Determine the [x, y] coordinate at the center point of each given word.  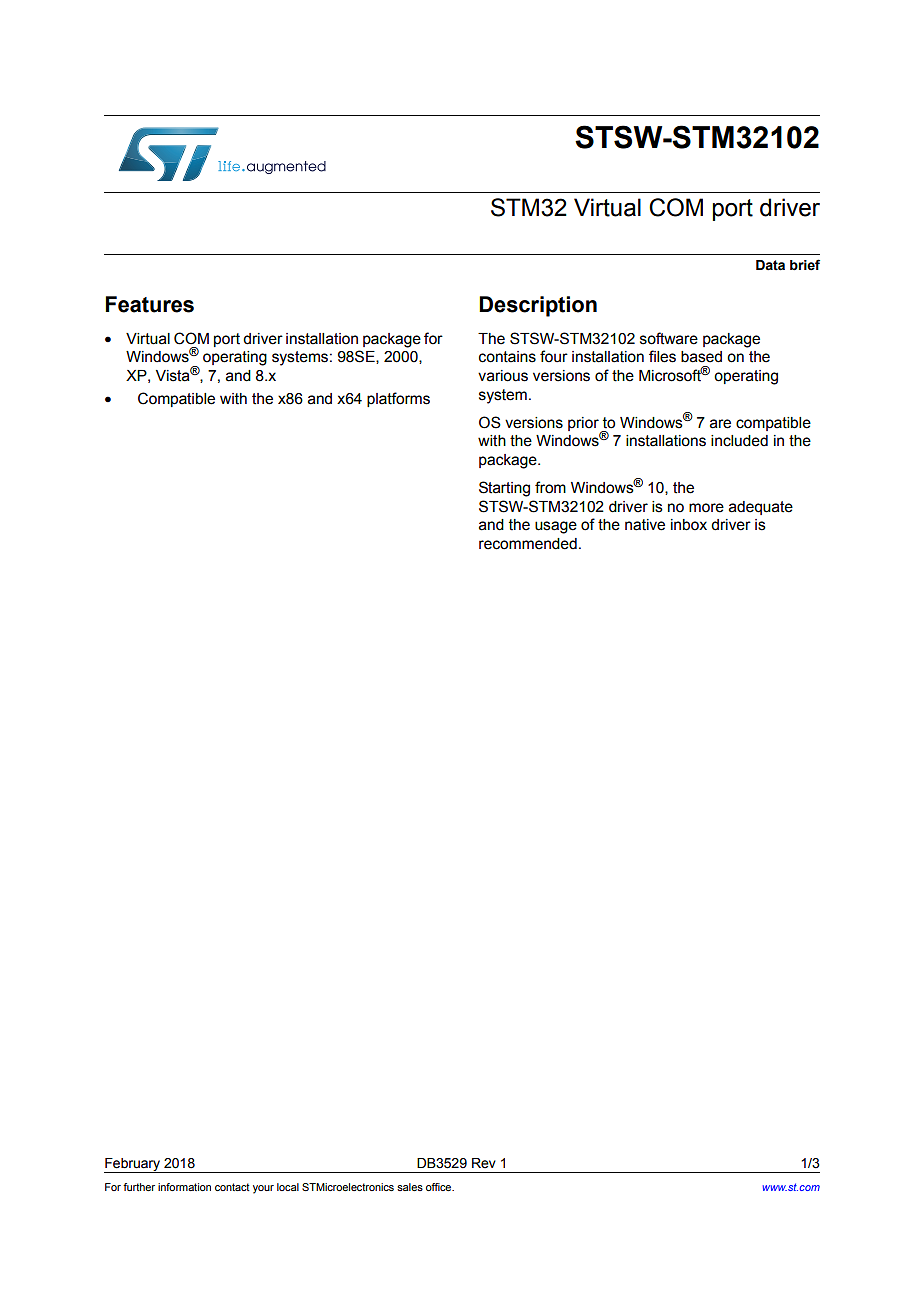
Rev [484, 1163]
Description [538, 306]
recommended [528, 544]
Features [150, 304]
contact [232, 1187]
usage [556, 527]
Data [770, 265]
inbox [689, 525]
